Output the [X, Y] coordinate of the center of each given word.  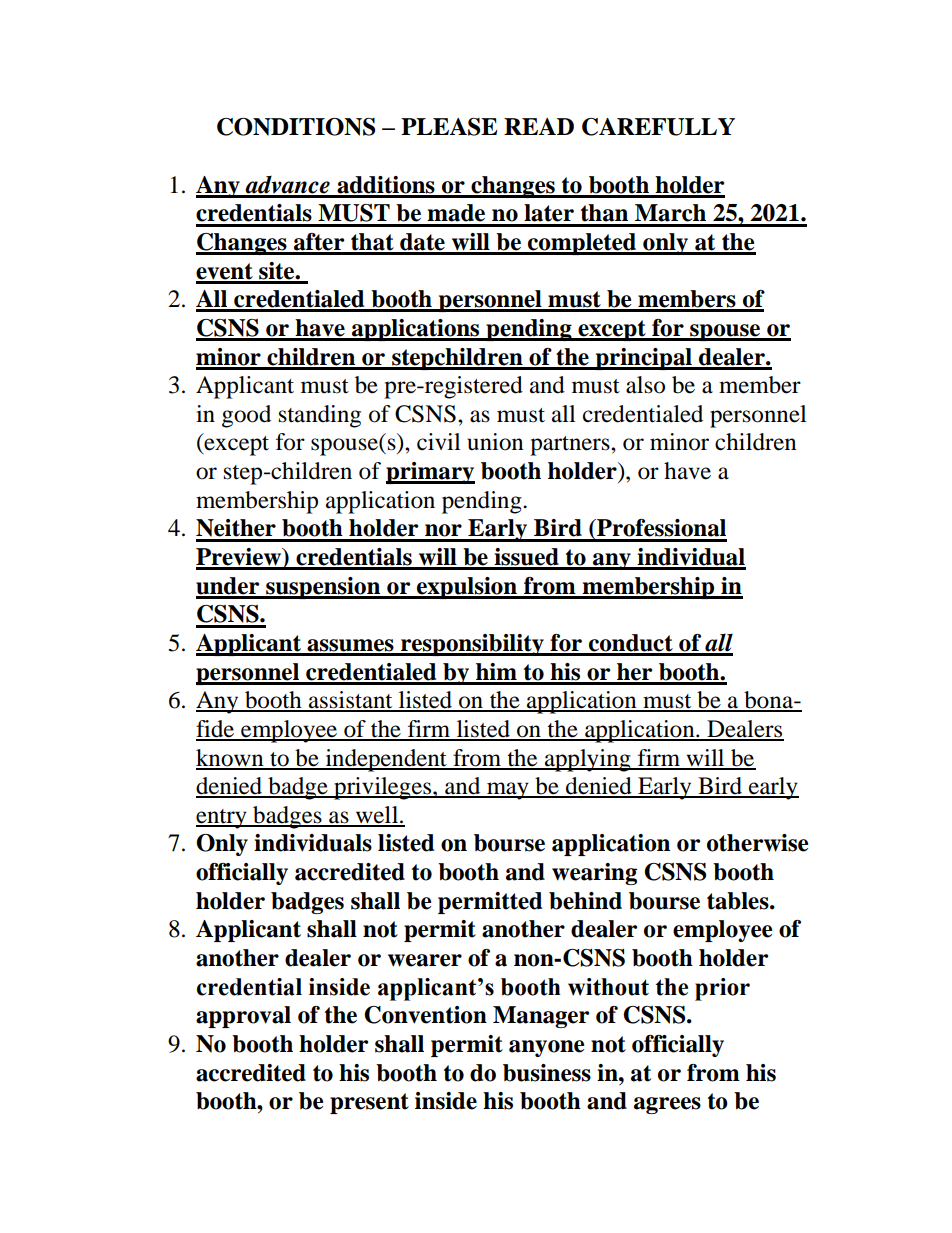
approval [243, 1017]
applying [588, 760]
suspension [323, 588]
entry [222, 819]
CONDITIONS [296, 127]
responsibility [472, 645]
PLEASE [449, 127]
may [508, 791]
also [645, 385]
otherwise [757, 843]
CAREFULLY [658, 127]
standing [320, 416]
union [495, 442]
